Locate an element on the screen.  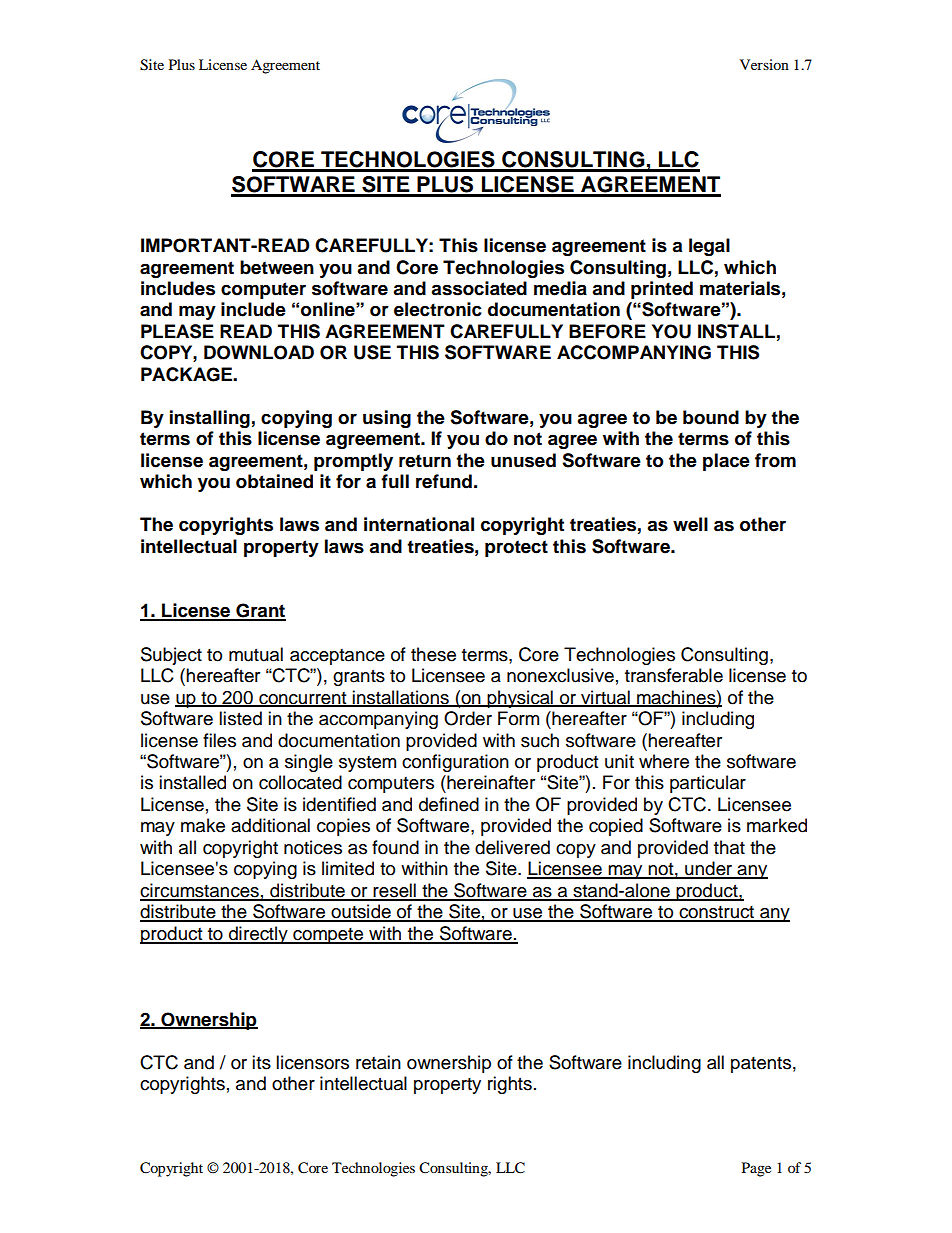
Version is located at coordinates (764, 64).
